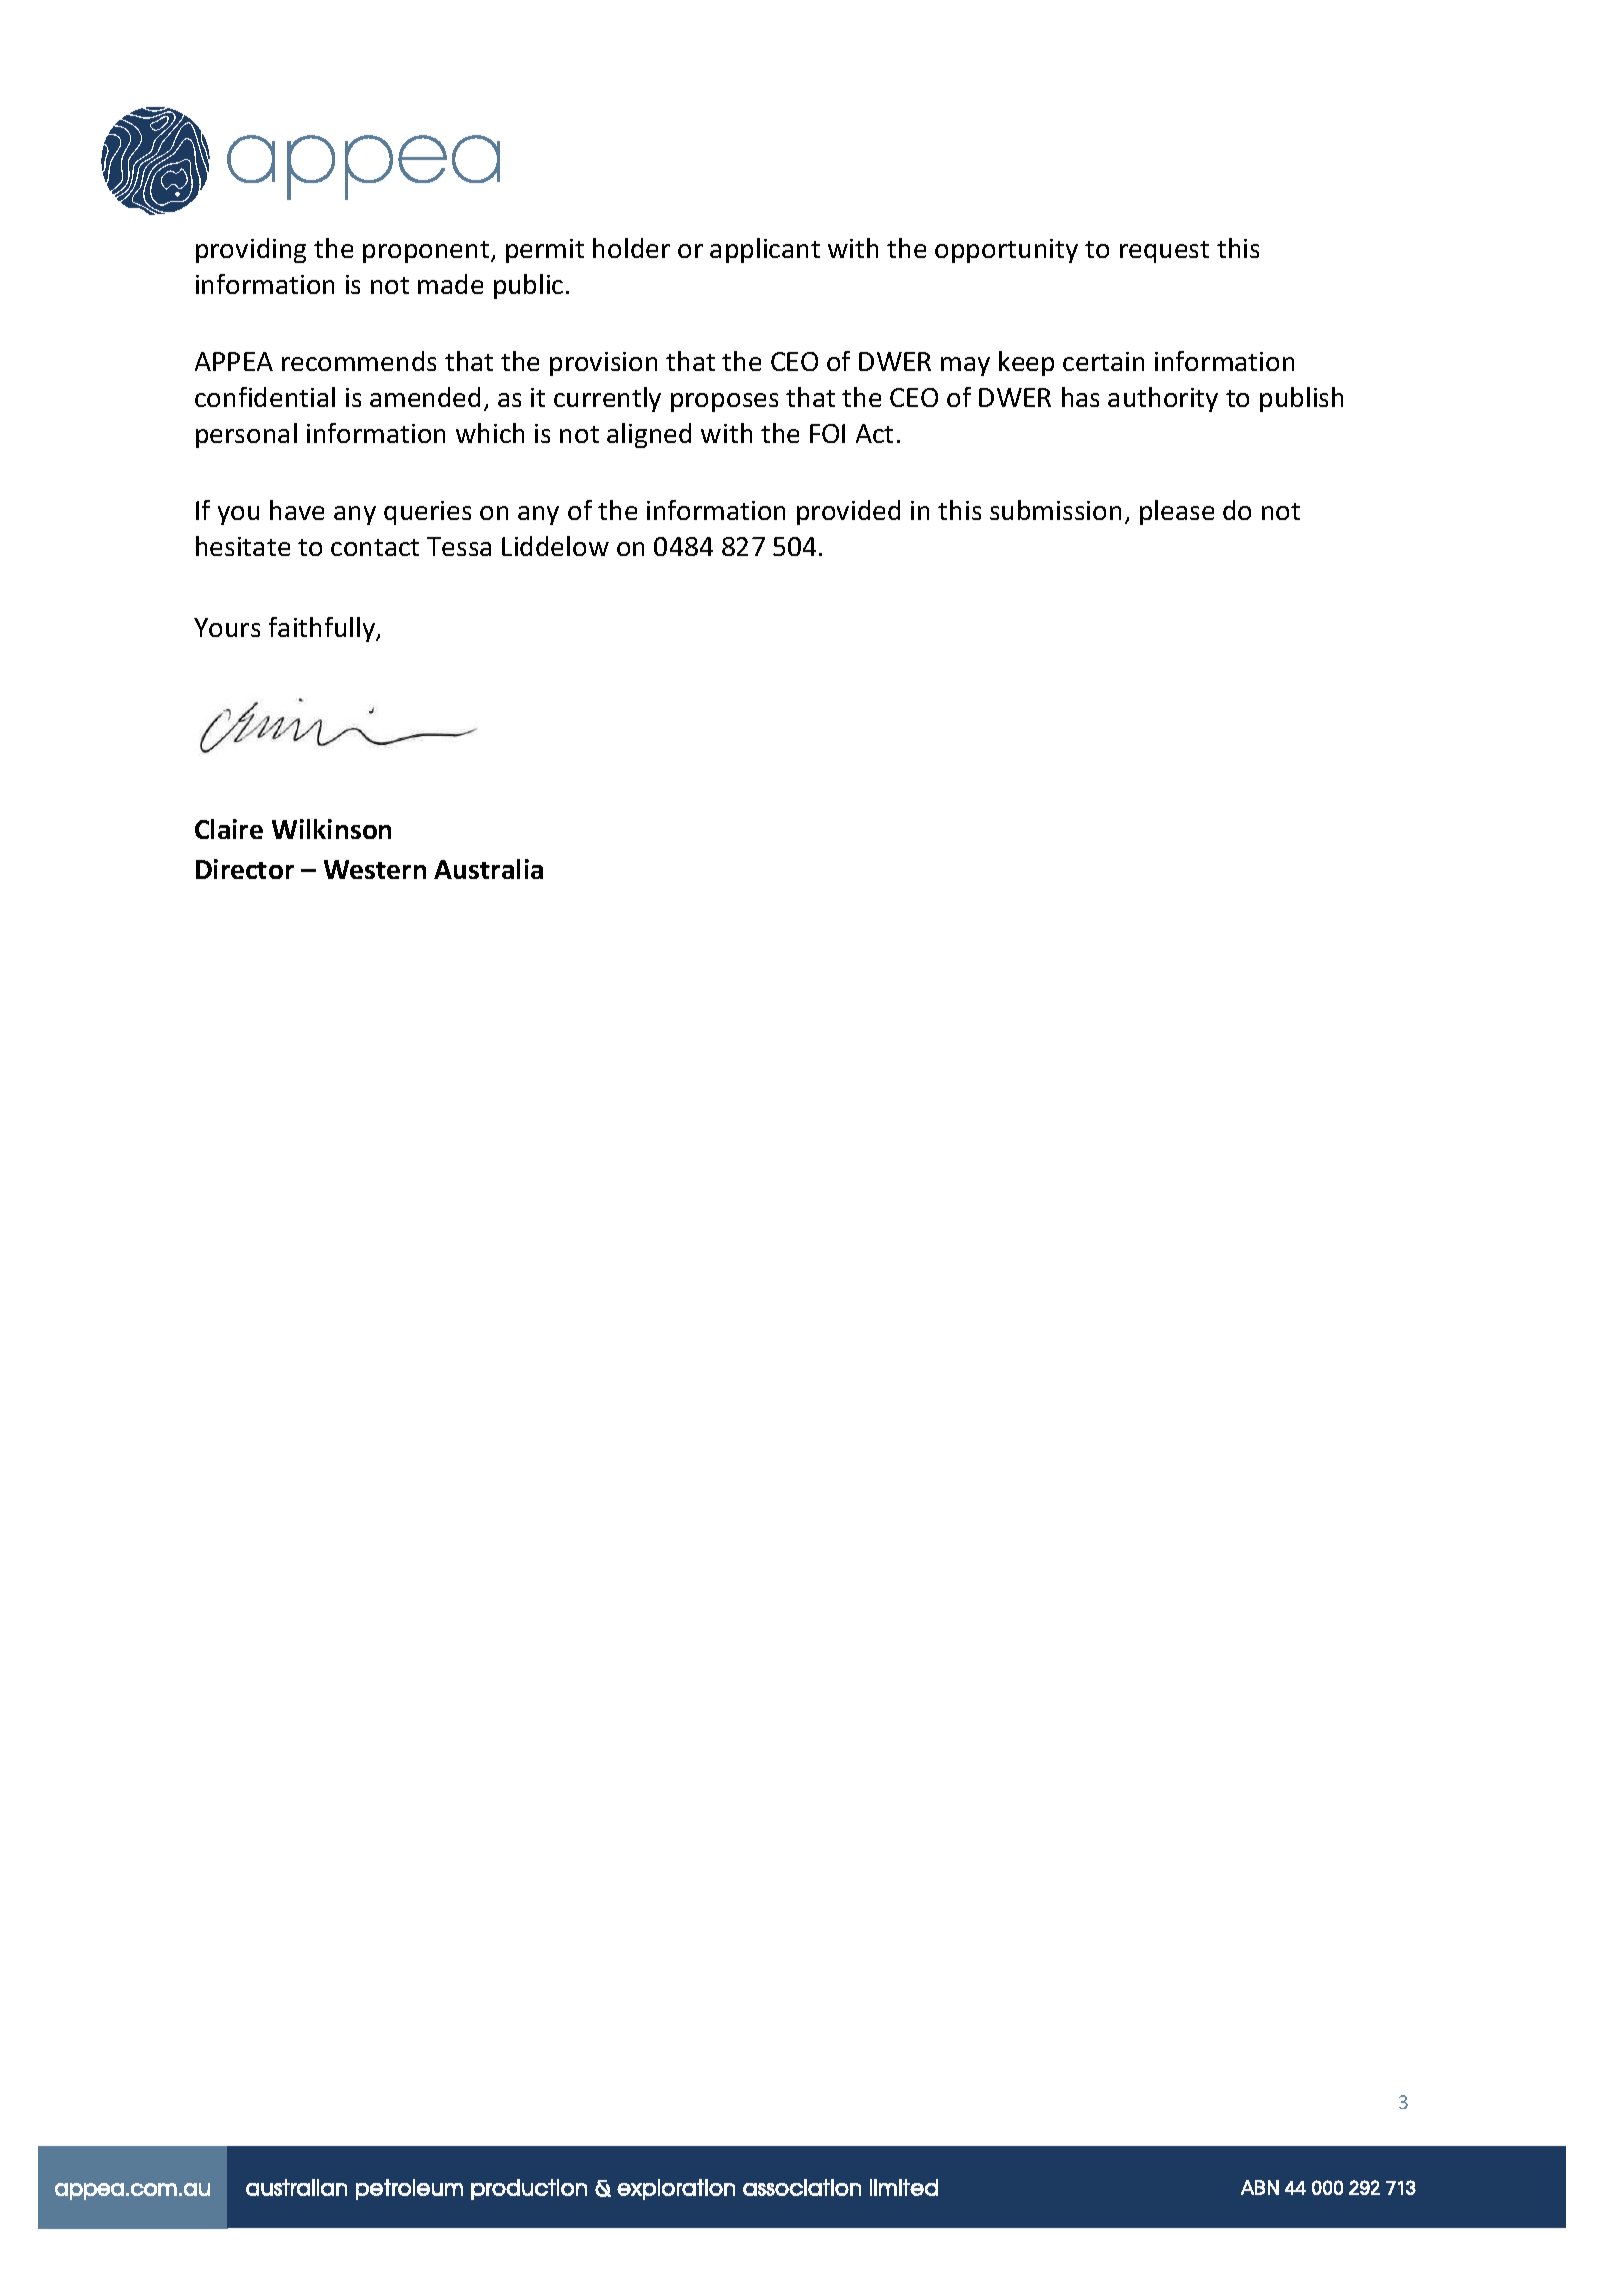  What do you see at coordinates (427, 252) in the screenshot?
I see `proponent` at bounding box center [427, 252].
